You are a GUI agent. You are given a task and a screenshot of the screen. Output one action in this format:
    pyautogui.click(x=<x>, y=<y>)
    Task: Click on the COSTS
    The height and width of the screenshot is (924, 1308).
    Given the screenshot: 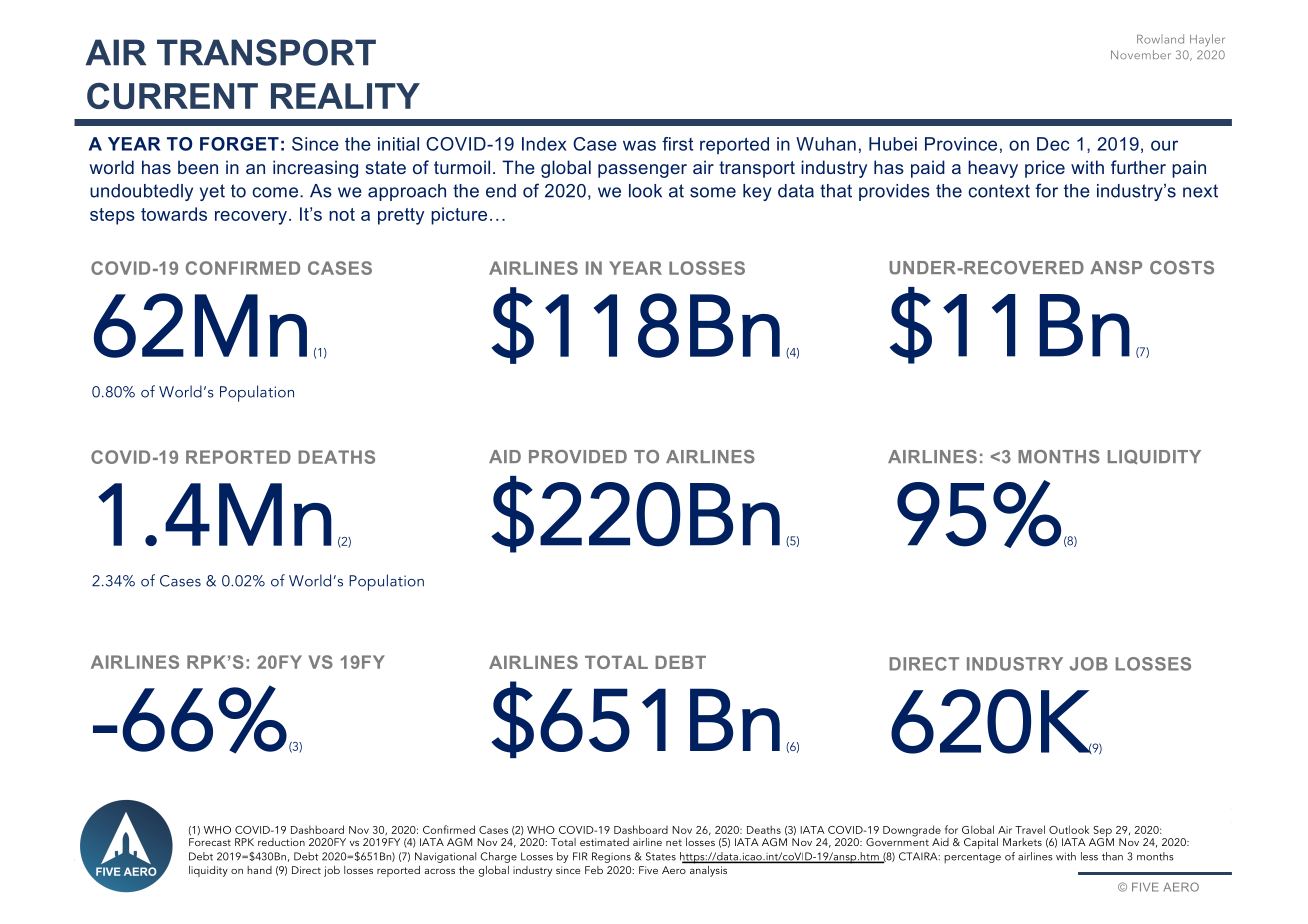 What is the action you would take?
    pyautogui.click(x=1182, y=268)
